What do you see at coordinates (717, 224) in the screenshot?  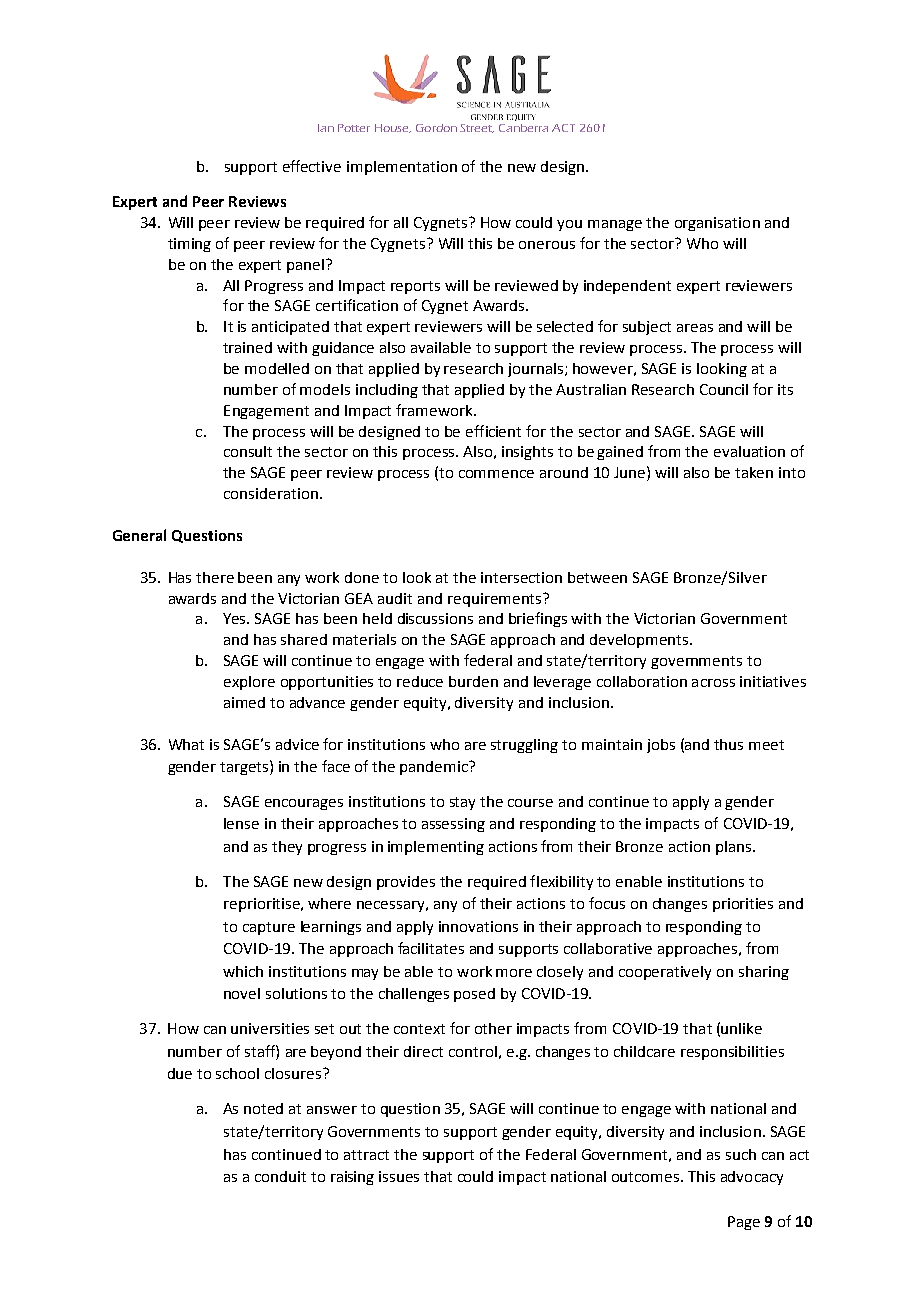 I see `organisation` at bounding box center [717, 224].
